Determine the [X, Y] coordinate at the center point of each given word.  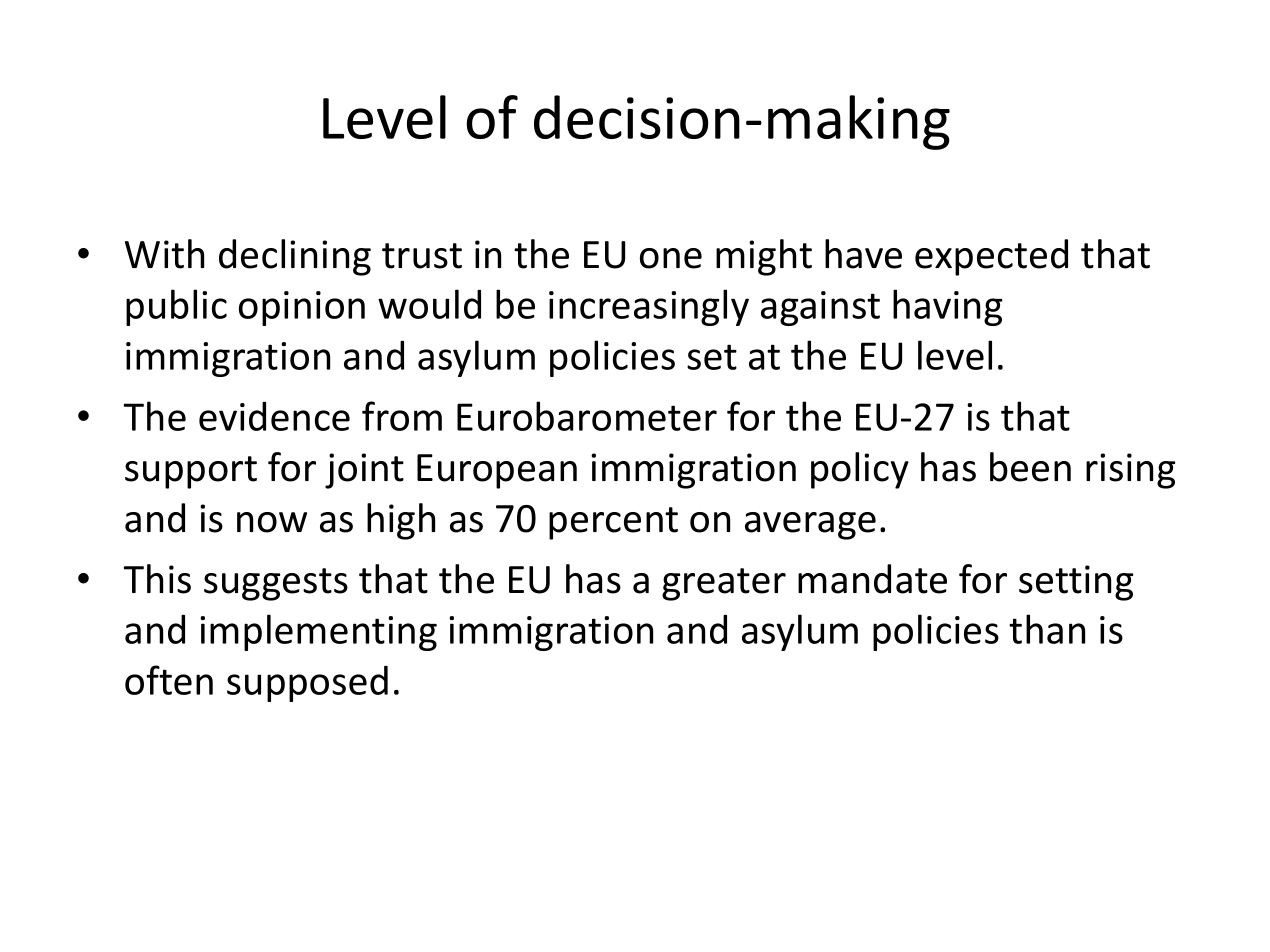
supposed [307, 684]
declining [295, 257]
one [671, 258]
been [1030, 467]
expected [991, 257]
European [497, 471]
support [191, 472]
